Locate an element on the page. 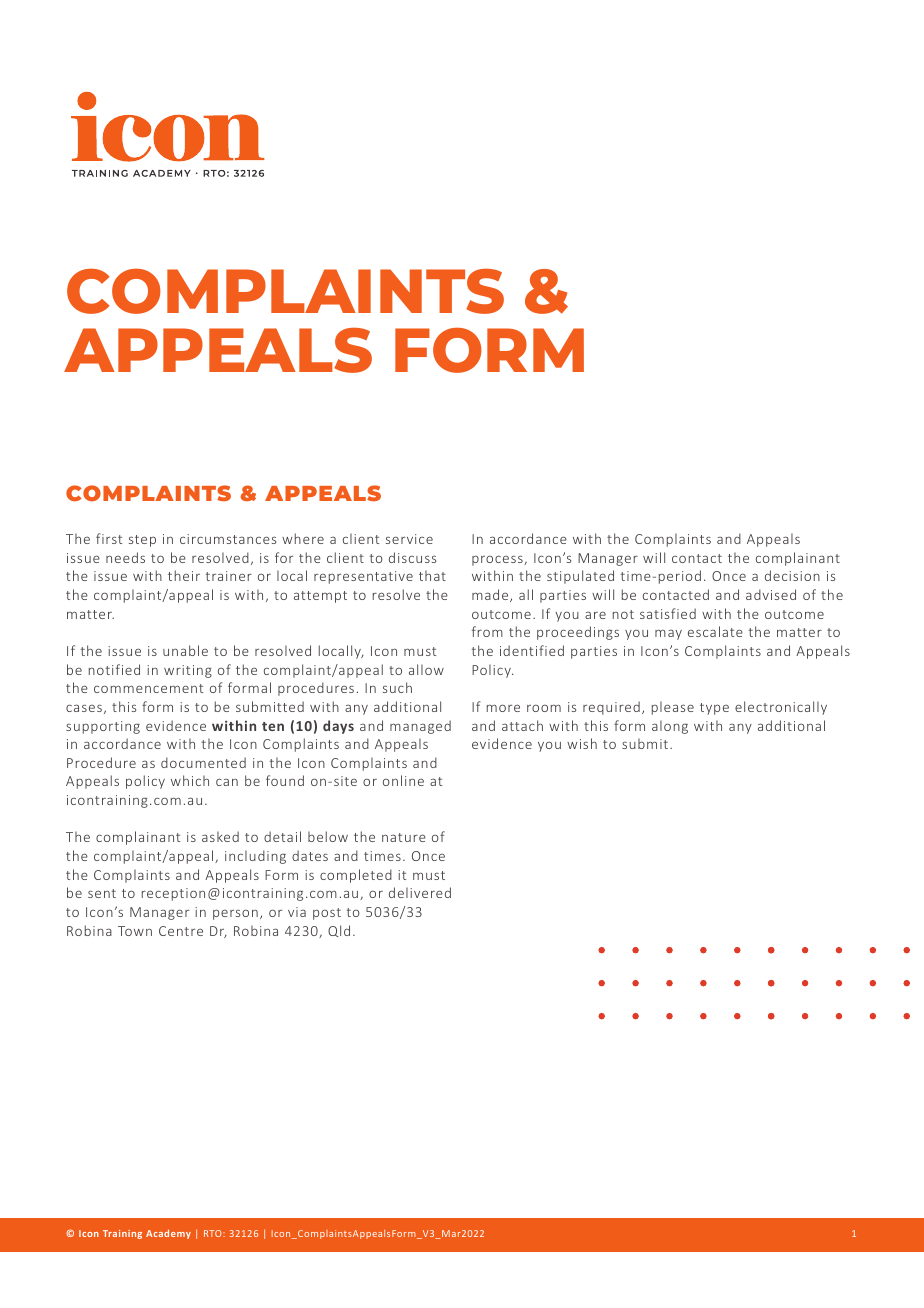 The width and height of the page is (924, 1308). Academy is located at coordinates (168, 1234).
